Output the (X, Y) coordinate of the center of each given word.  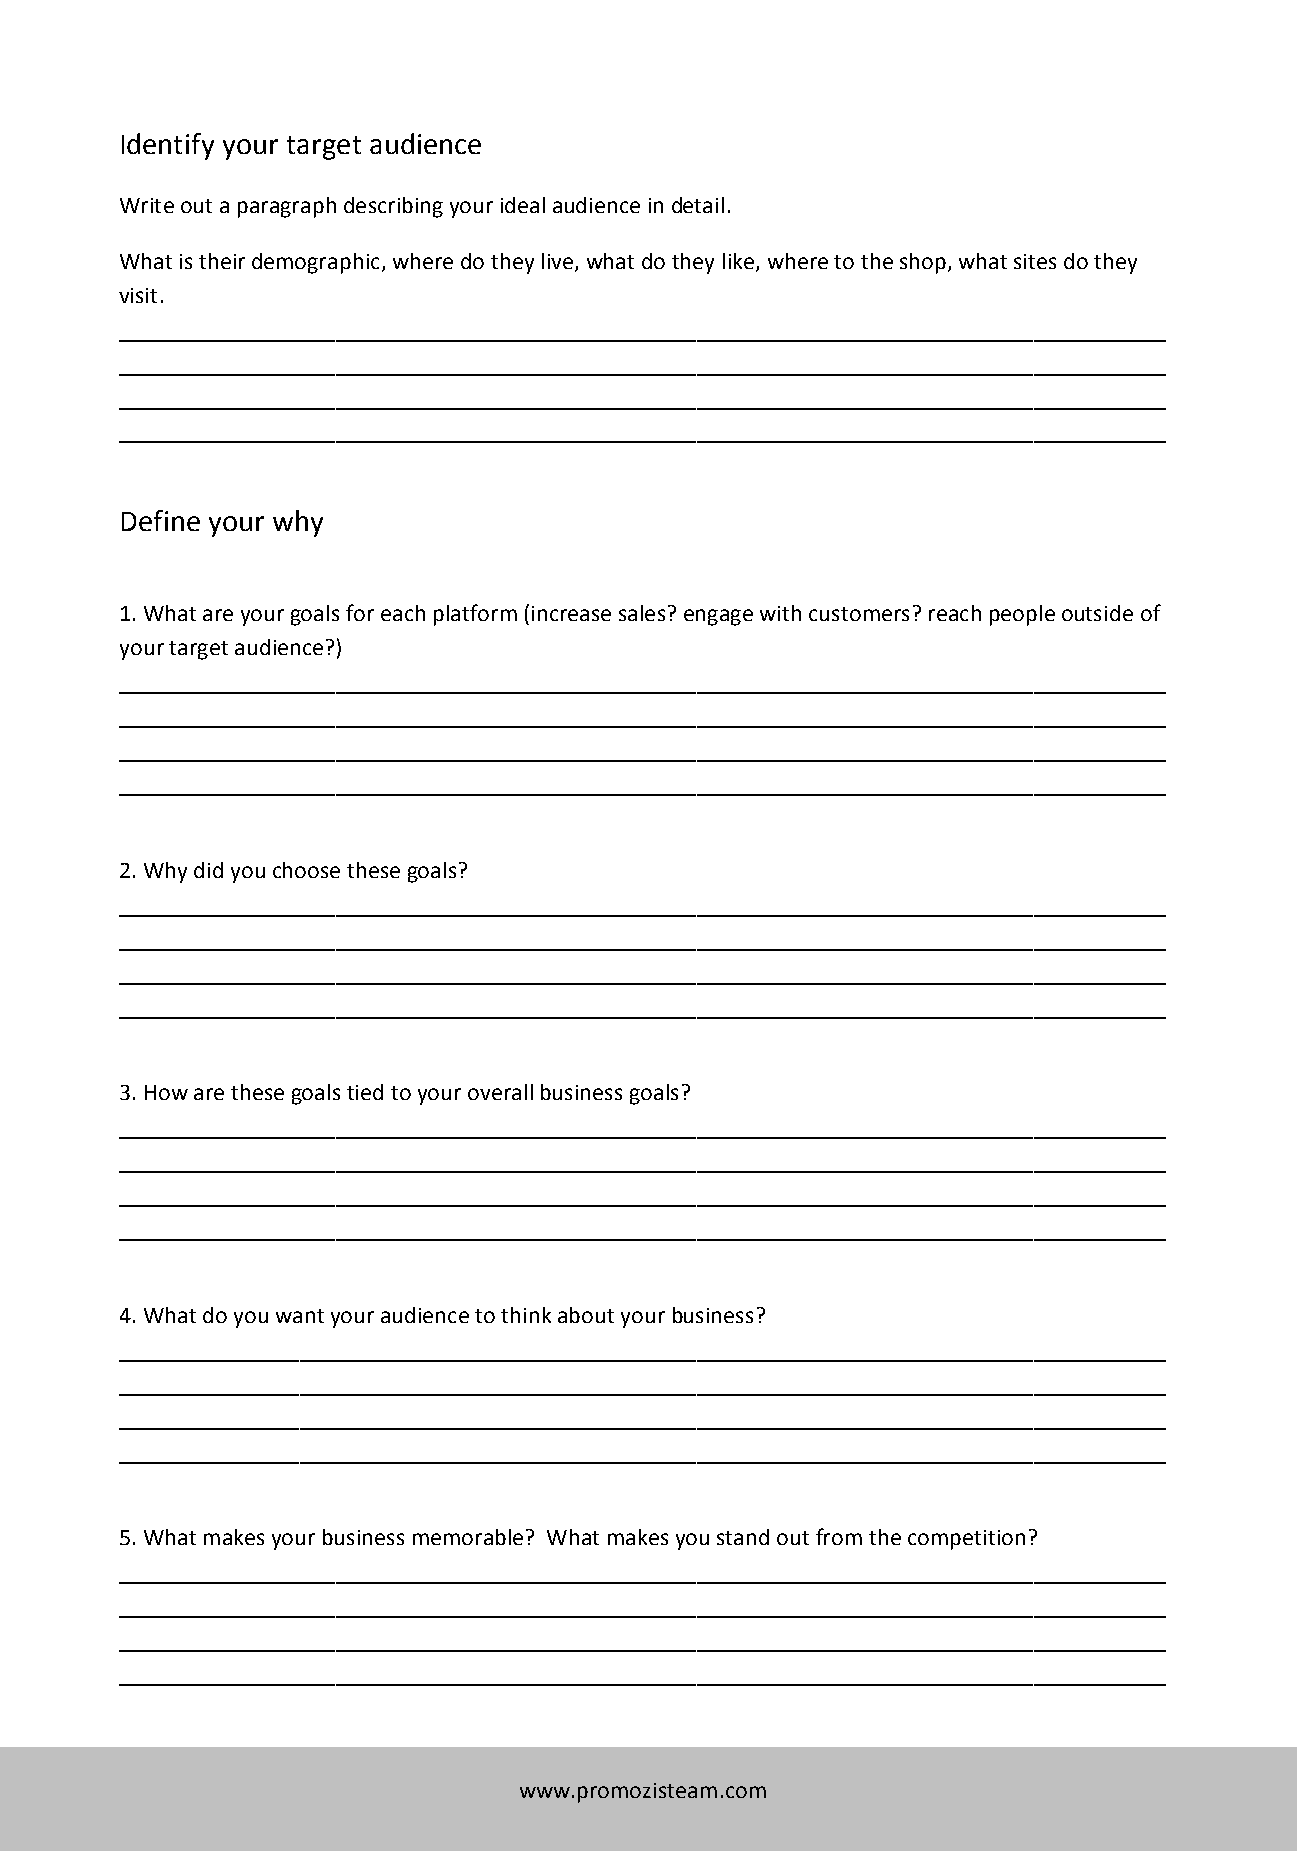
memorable (468, 1537)
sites (1035, 261)
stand (743, 1537)
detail (698, 205)
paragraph (287, 207)
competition (966, 1540)
